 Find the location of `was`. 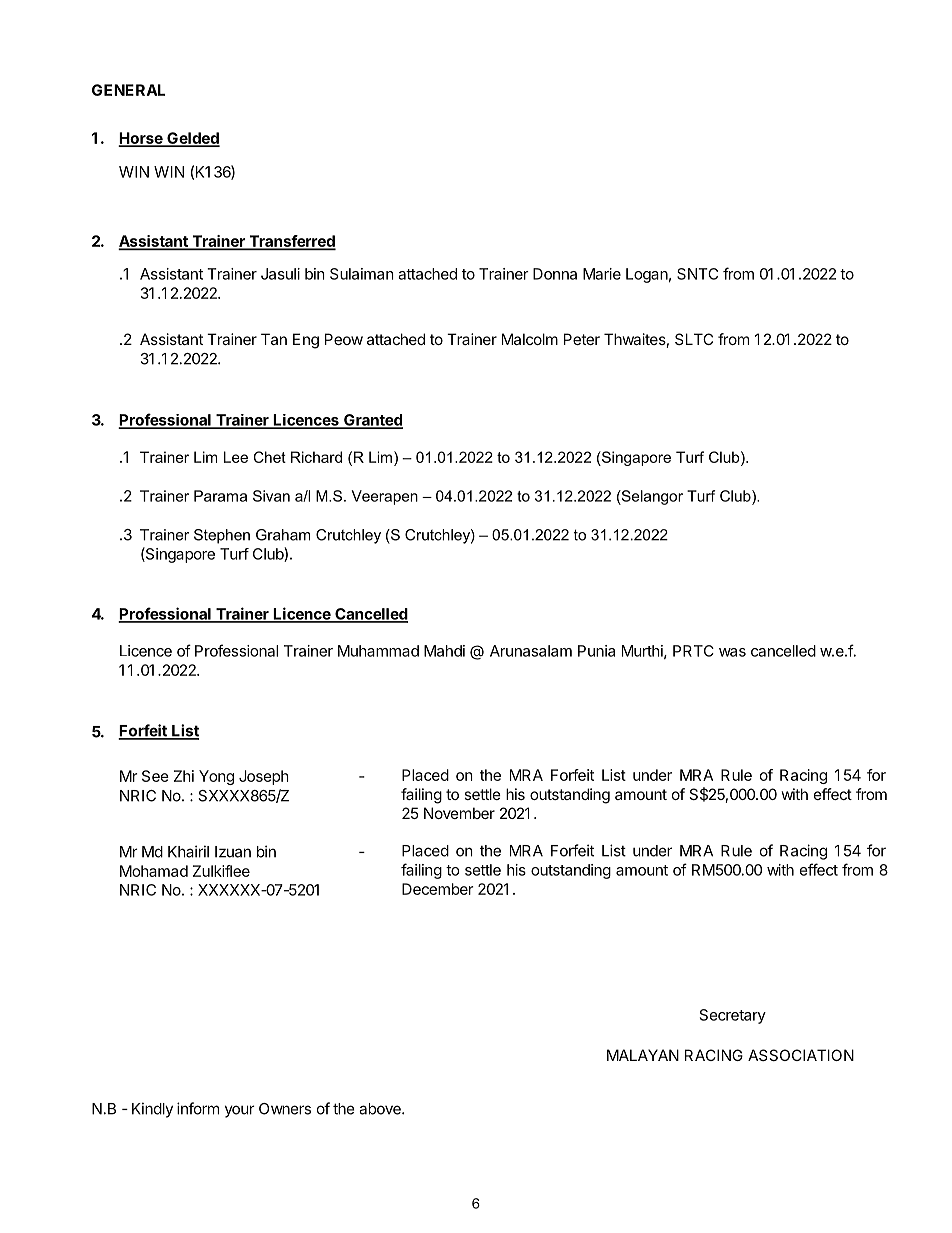

was is located at coordinates (732, 652).
